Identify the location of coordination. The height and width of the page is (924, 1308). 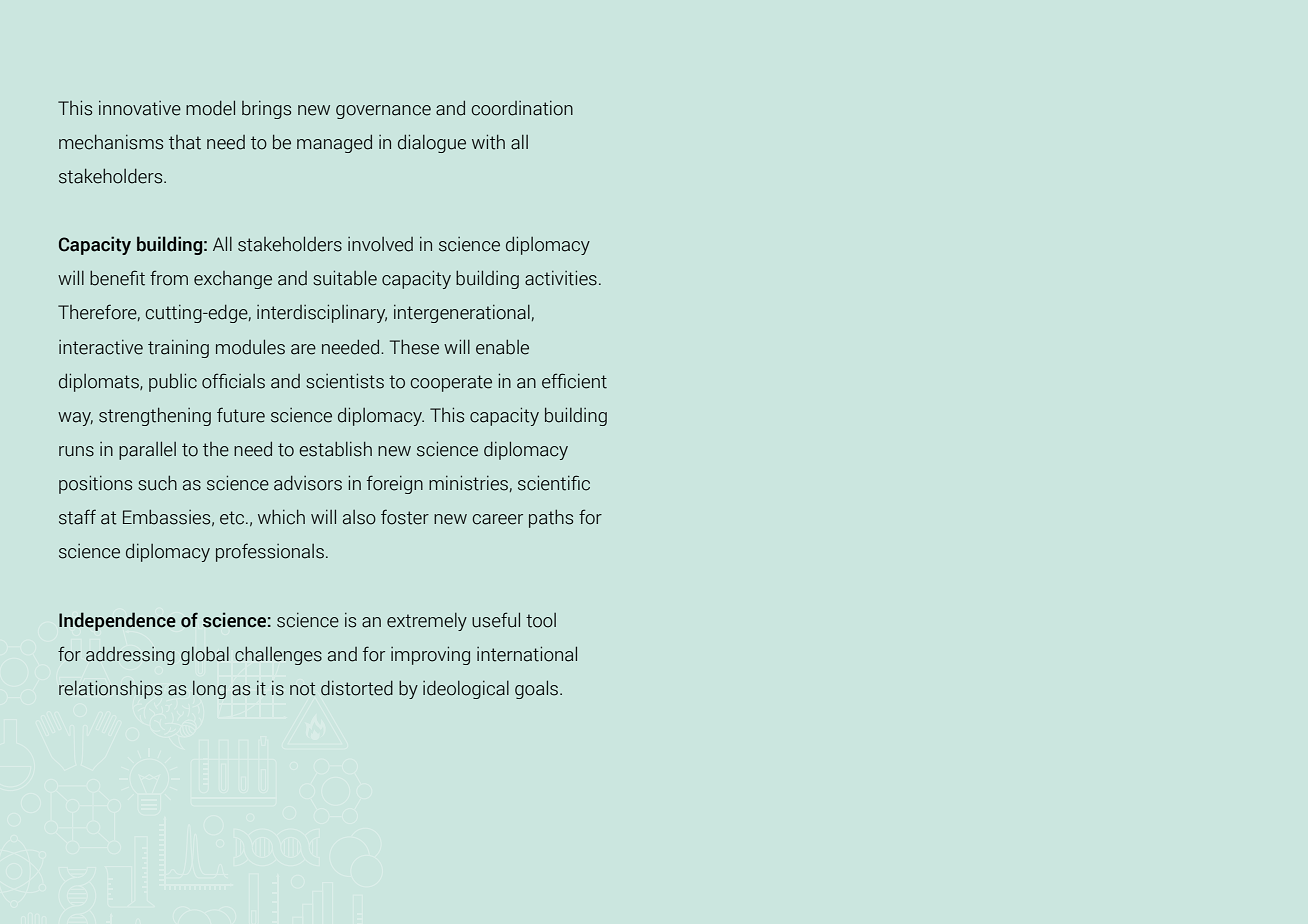
(522, 108).
